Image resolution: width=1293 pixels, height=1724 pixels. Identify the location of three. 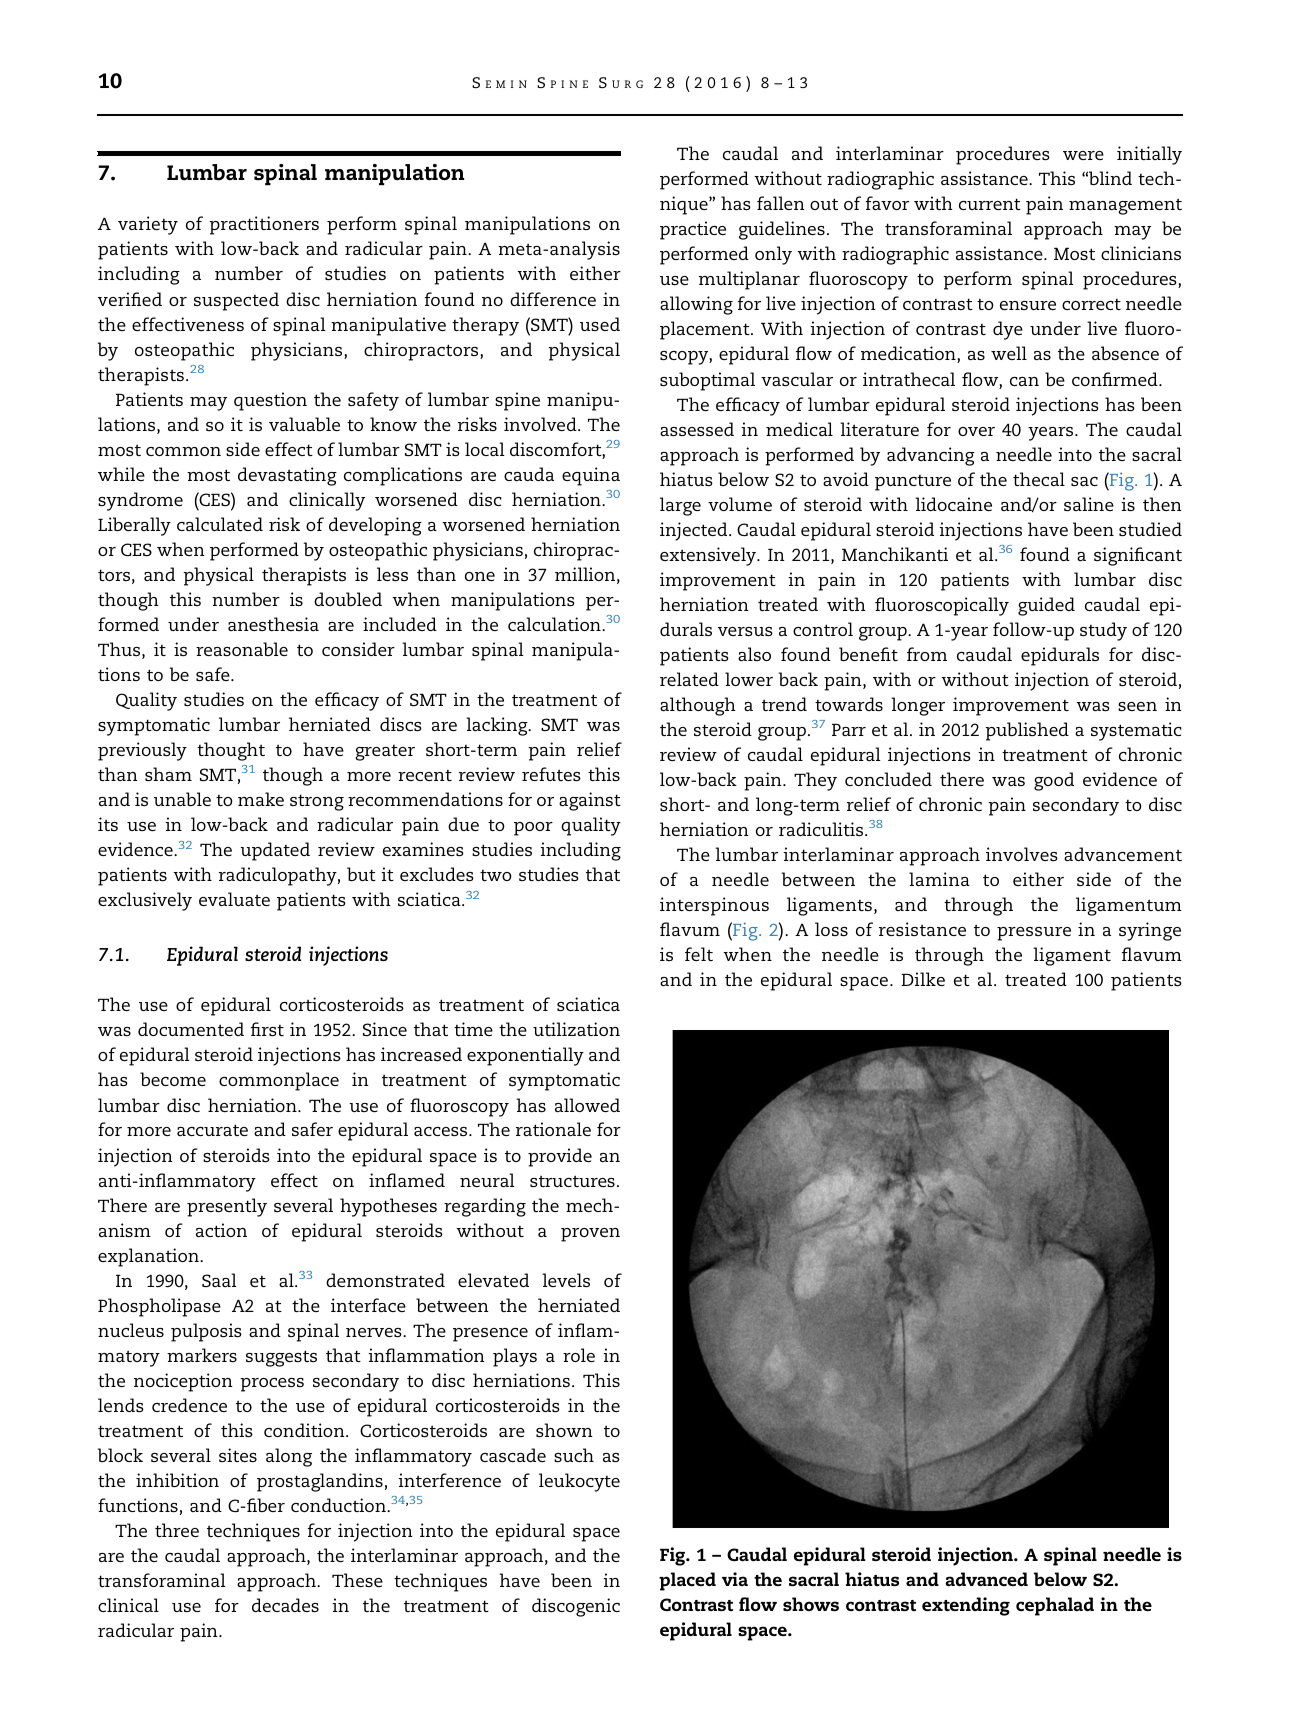
(177, 1530).
